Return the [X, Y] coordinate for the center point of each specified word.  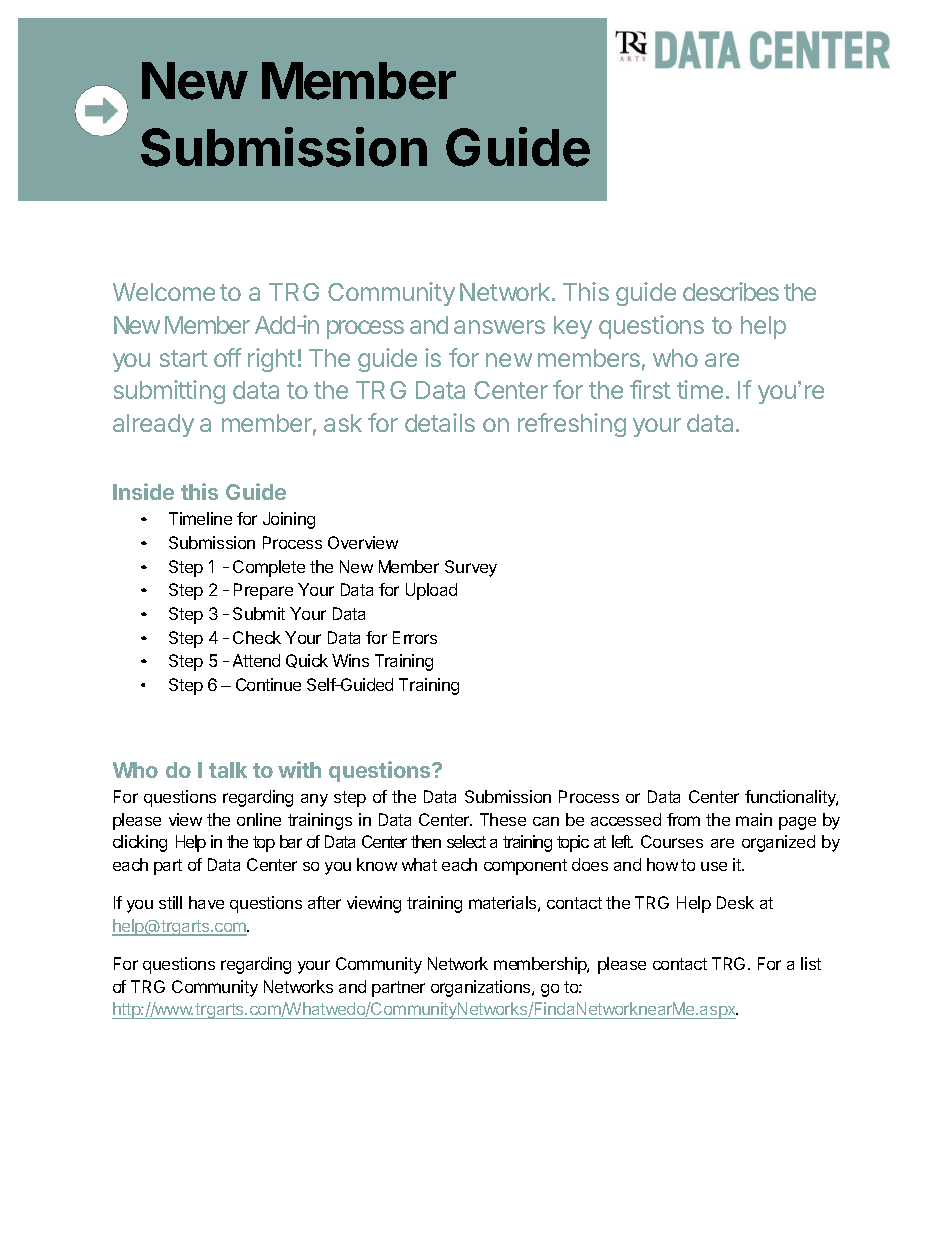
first [650, 389]
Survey [471, 568]
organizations [482, 988]
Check [257, 637]
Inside [143, 491]
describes [731, 291]
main [754, 819]
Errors [415, 637]
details [440, 422]
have [206, 902]
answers [499, 327]
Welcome [164, 292]
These [503, 819]
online [259, 819]
